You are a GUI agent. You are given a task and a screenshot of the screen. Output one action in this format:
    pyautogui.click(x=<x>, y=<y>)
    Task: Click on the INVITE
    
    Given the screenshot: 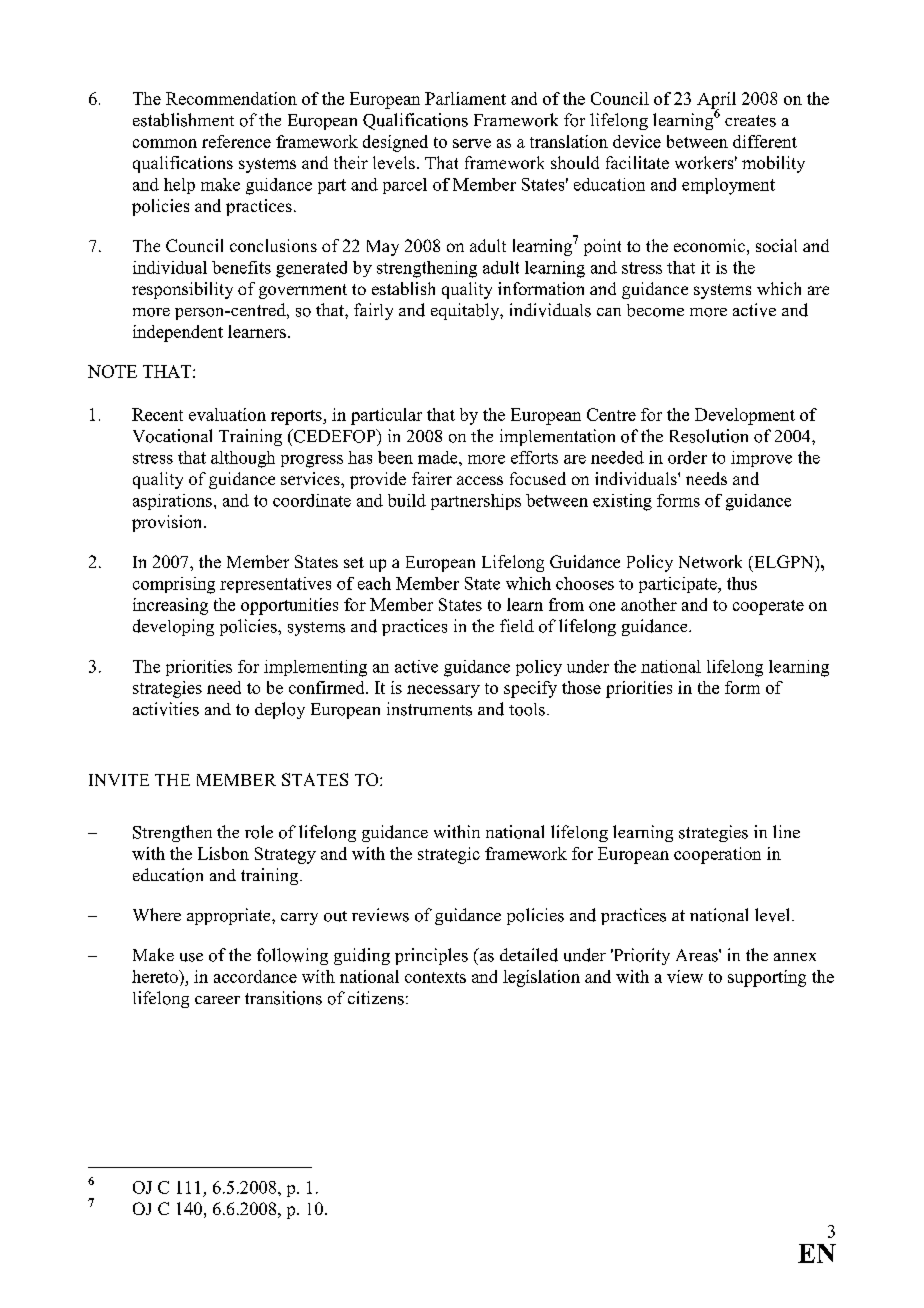 What is the action you would take?
    pyautogui.click(x=119, y=780)
